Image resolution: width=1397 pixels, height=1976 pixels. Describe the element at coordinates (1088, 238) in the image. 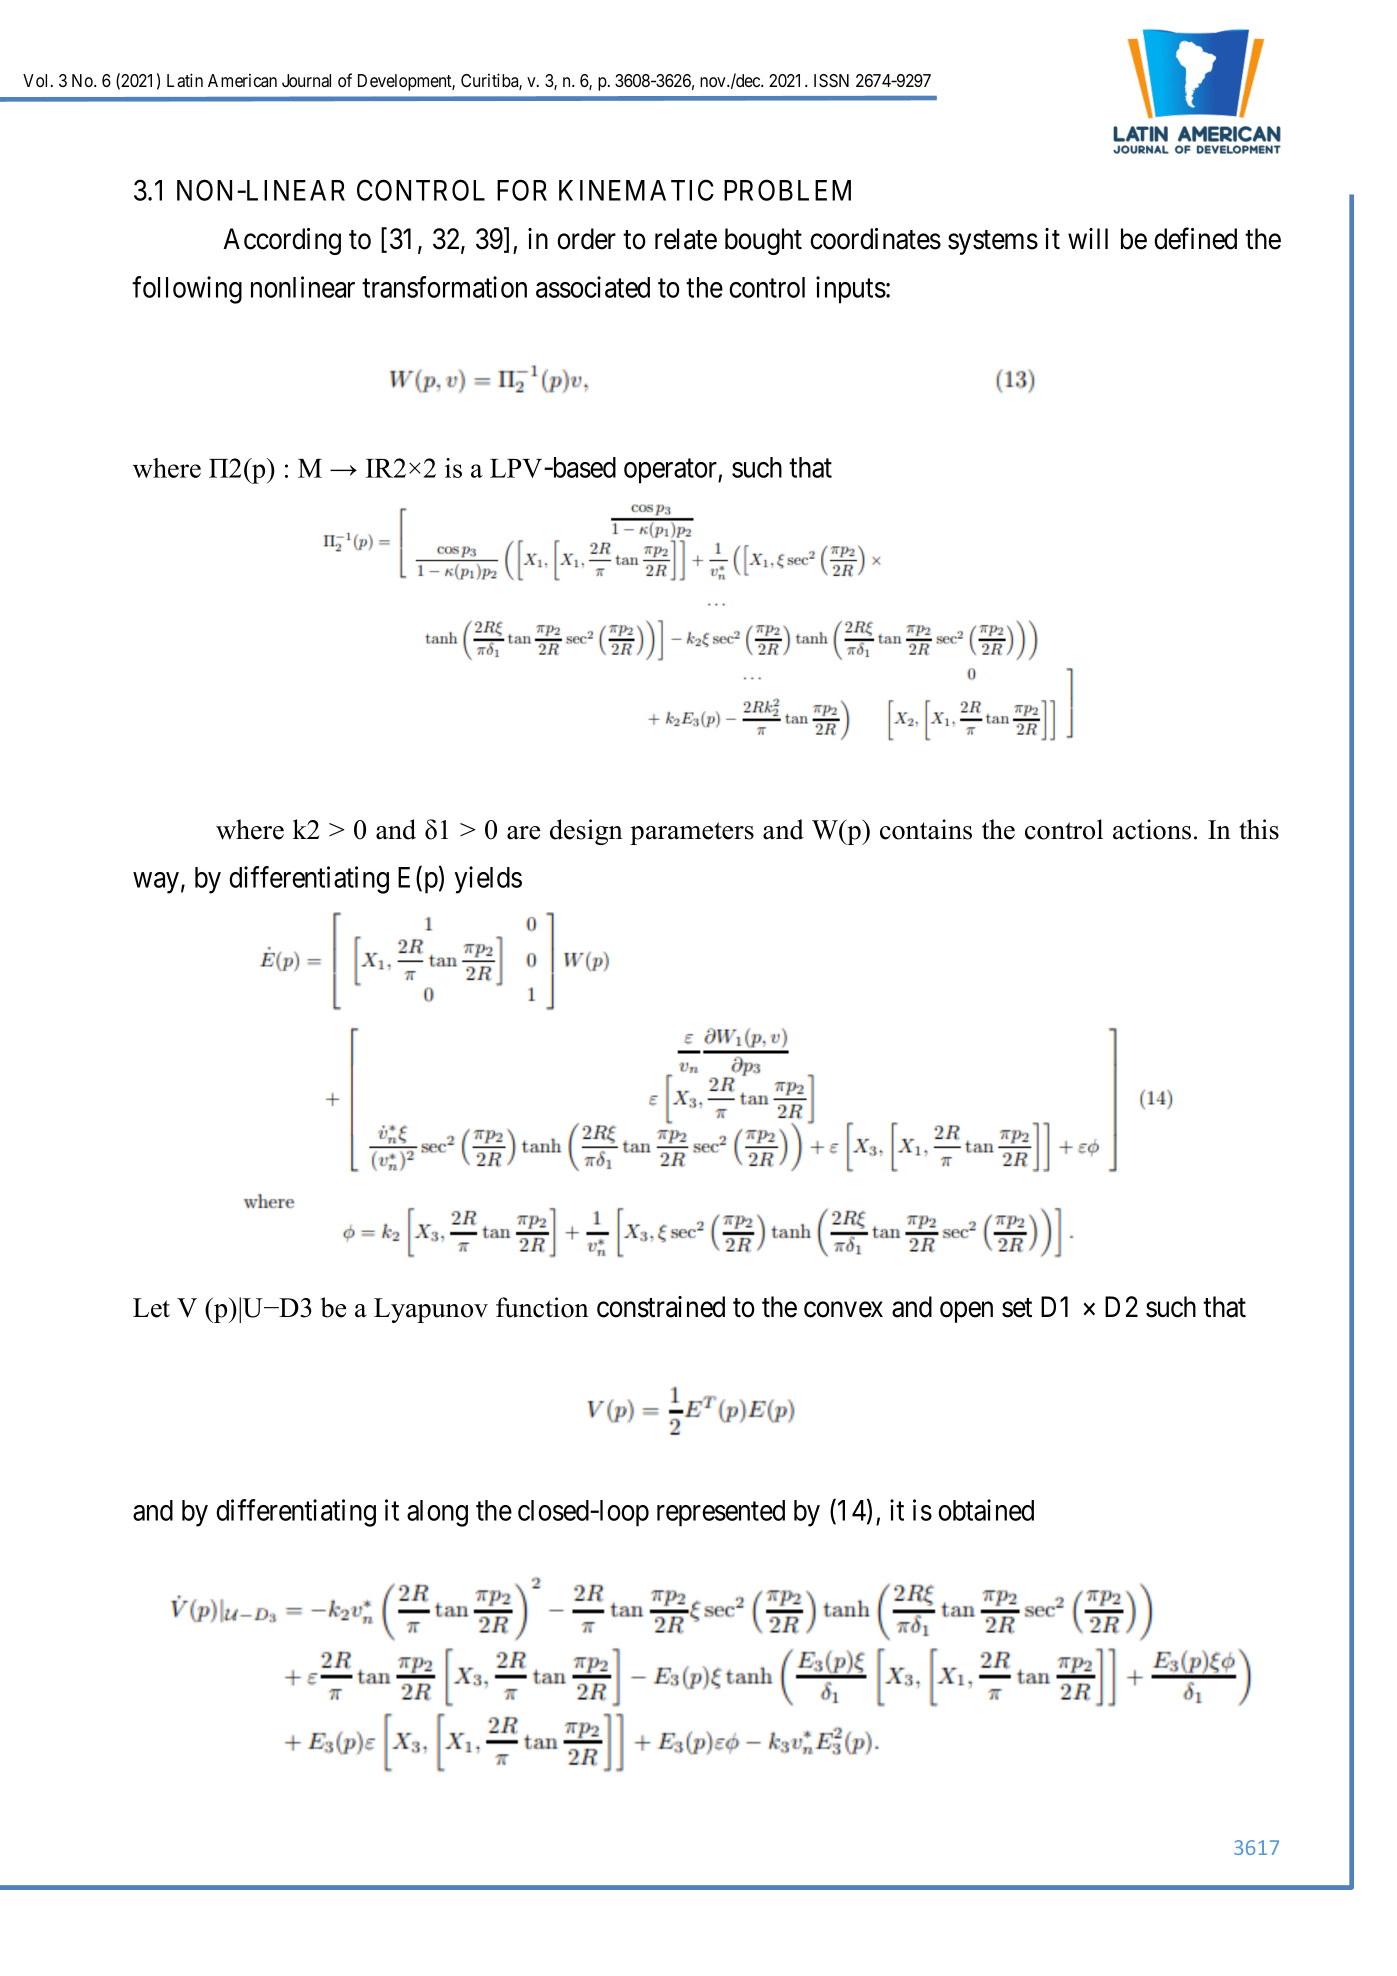

I see `will` at that location.
